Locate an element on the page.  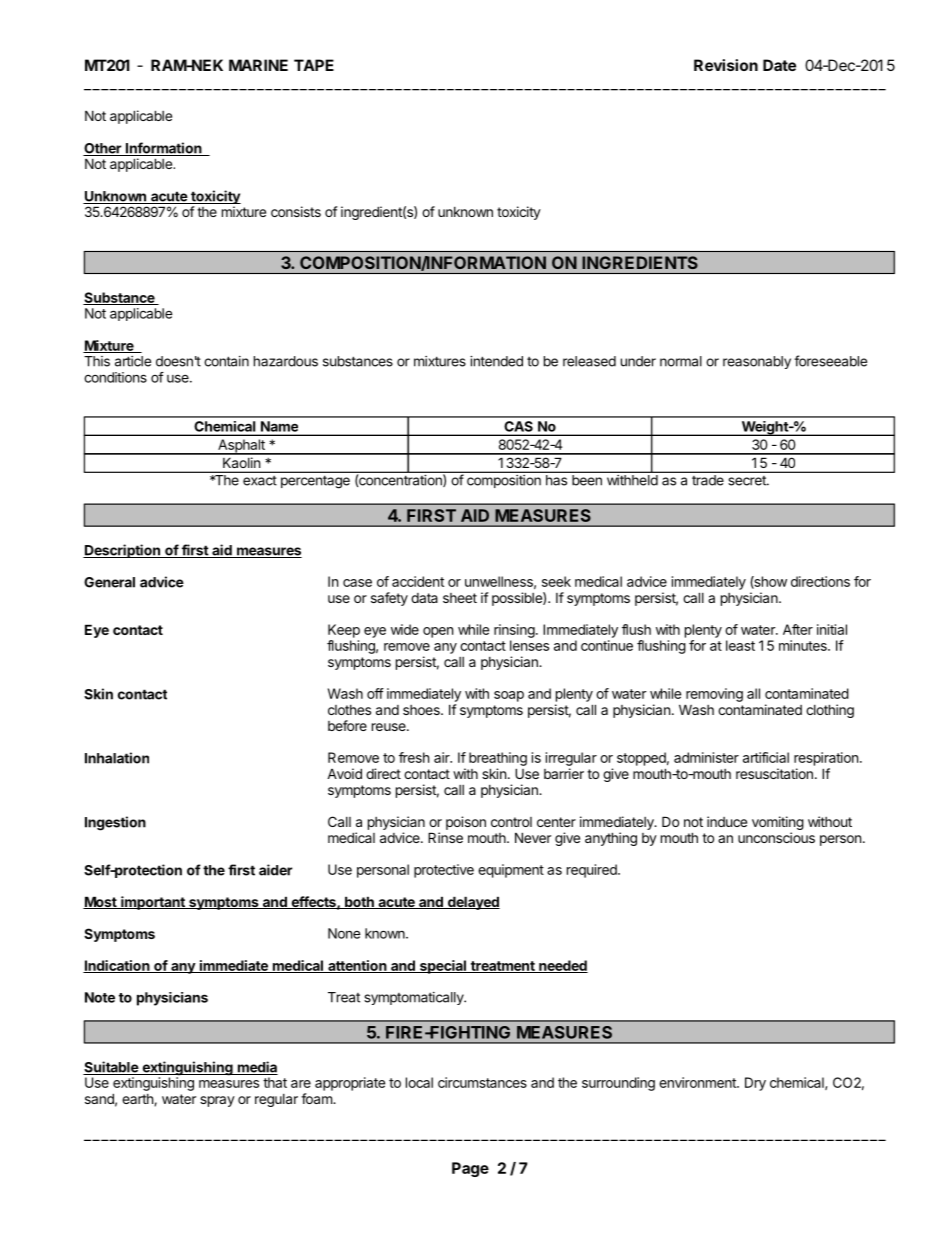
resuscitation is located at coordinates (774, 773).
